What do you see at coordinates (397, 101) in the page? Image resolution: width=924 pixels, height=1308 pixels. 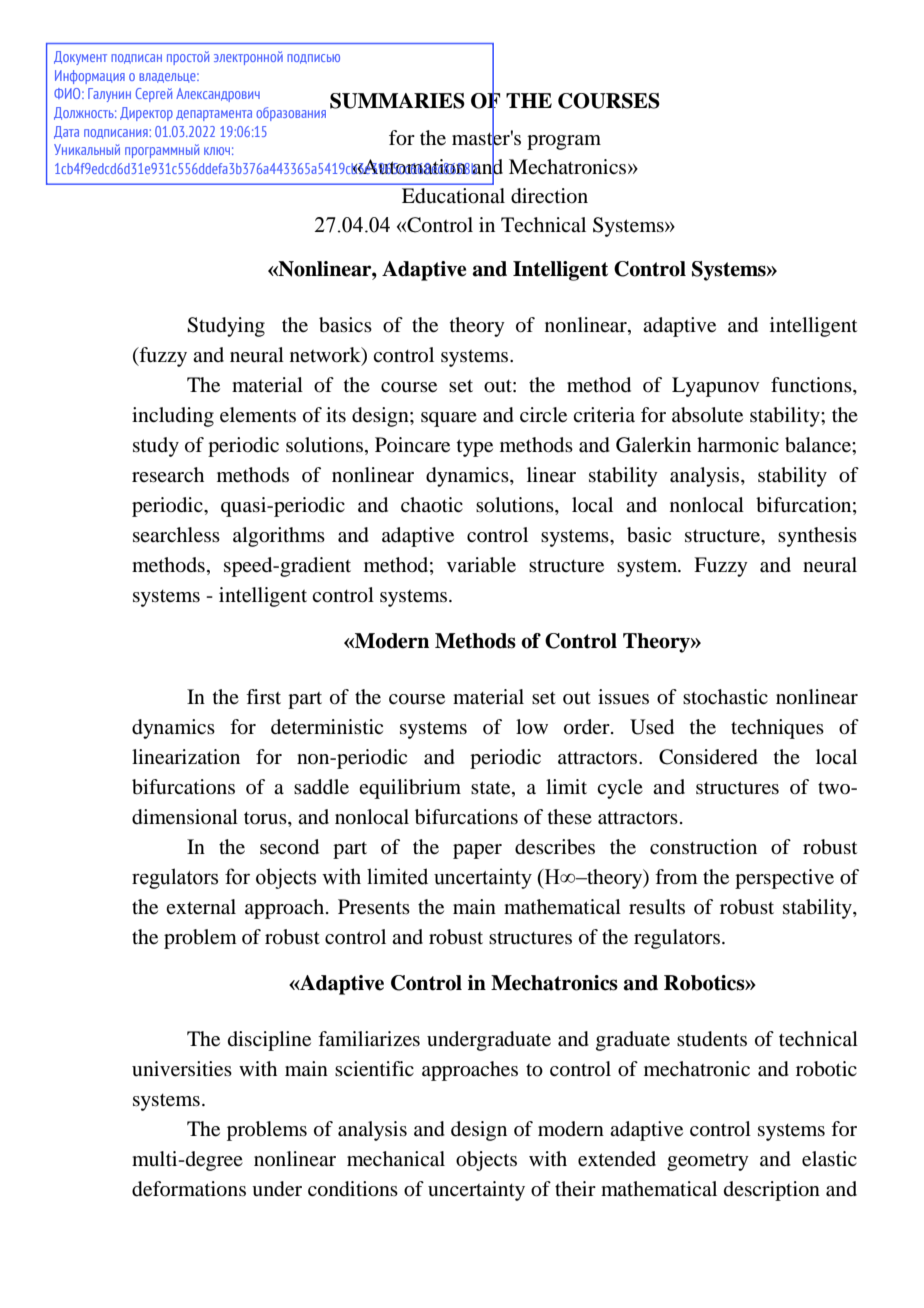 I see `SUMMARIES` at bounding box center [397, 101].
